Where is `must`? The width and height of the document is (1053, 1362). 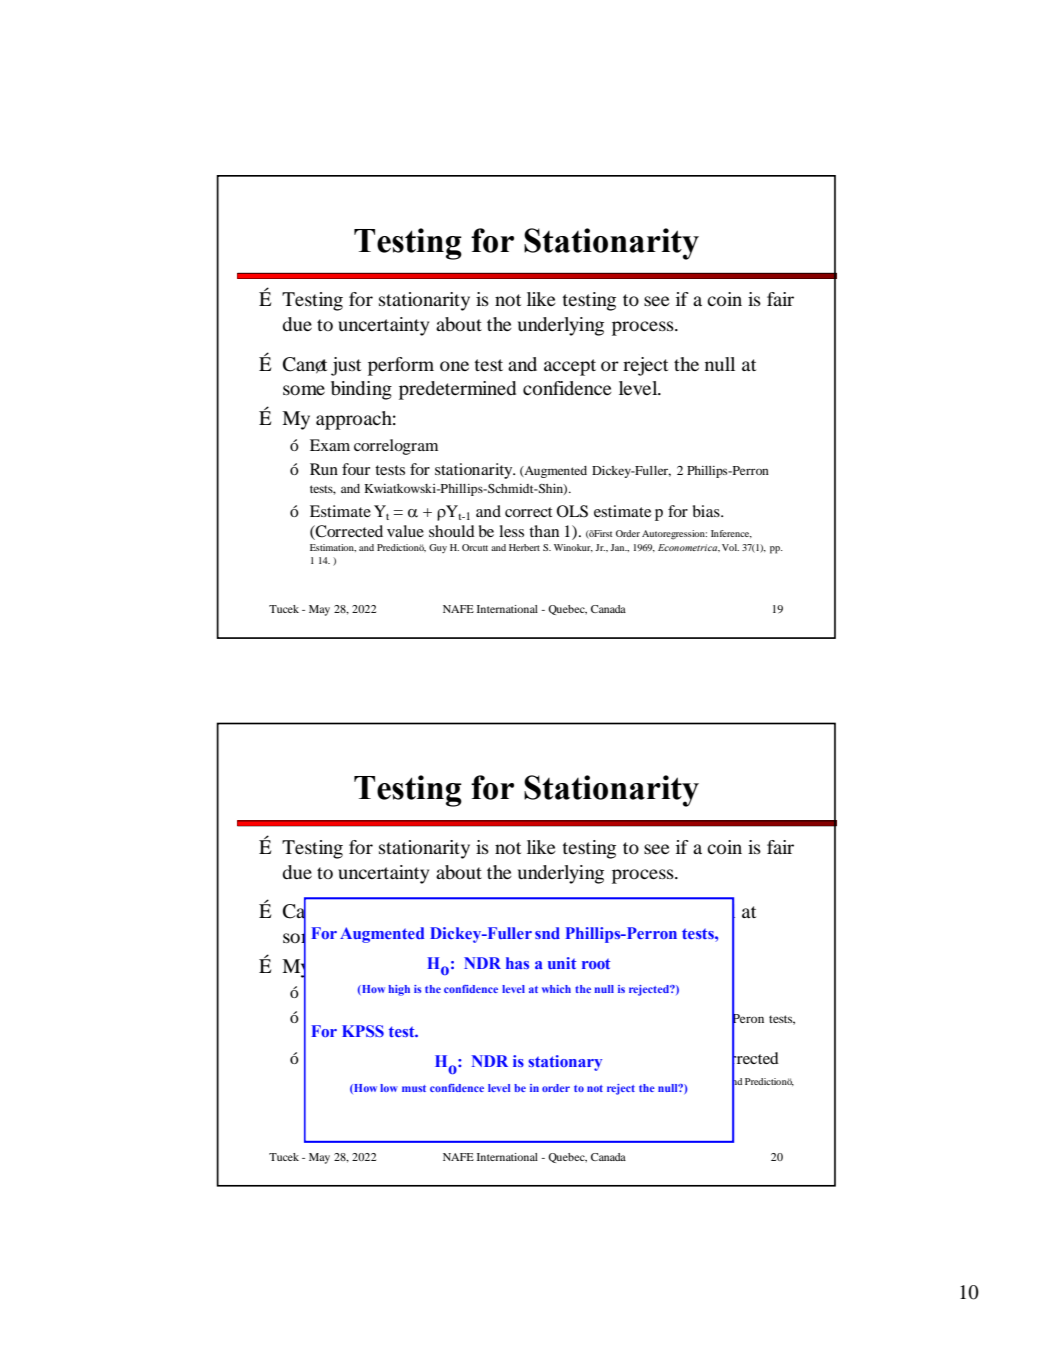 must is located at coordinates (414, 1088).
